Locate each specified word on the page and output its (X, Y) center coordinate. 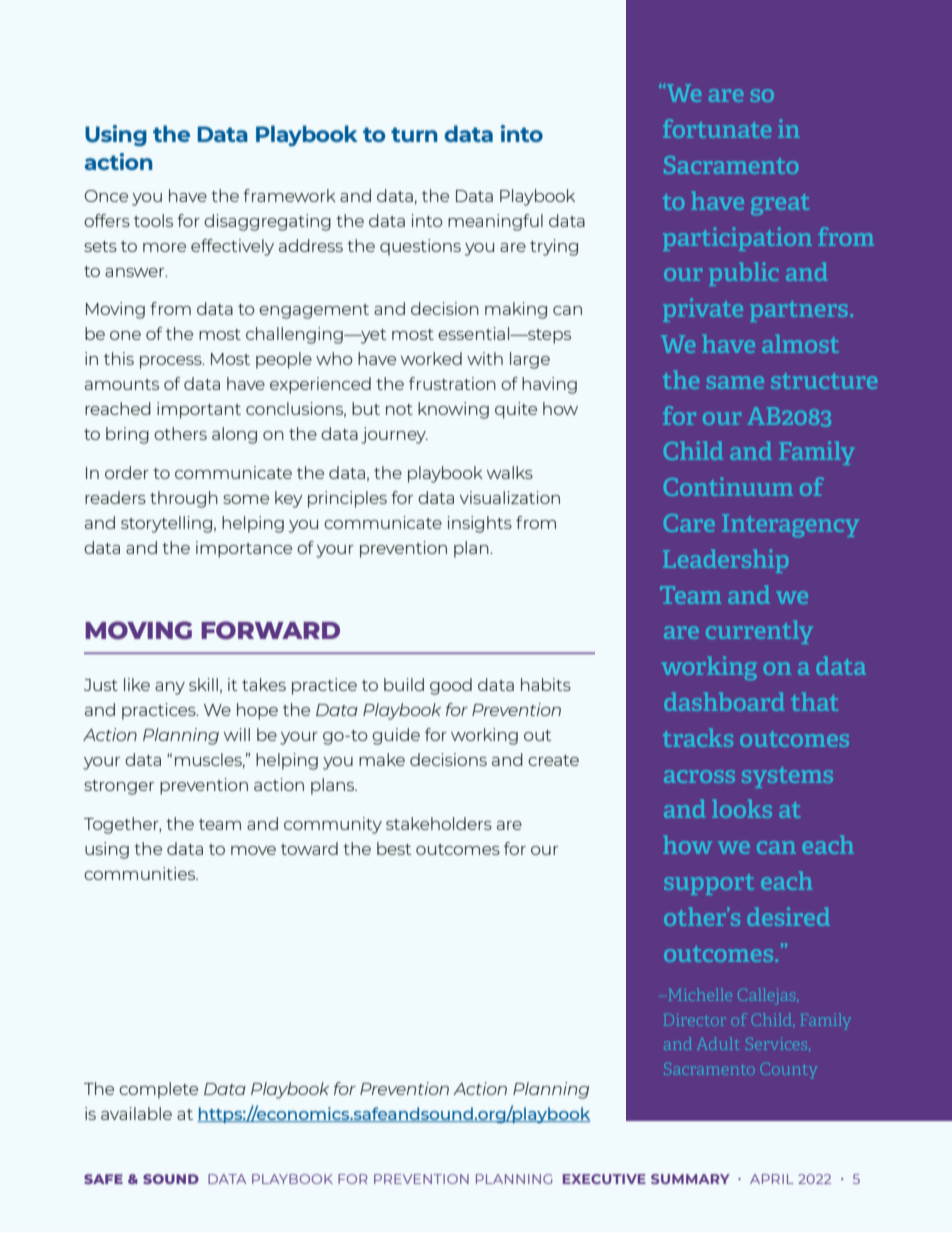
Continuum (728, 486)
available (136, 1113)
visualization (510, 497)
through (184, 499)
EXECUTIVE (604, 1179)
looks (742, 809)
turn (414, 134)
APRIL (772, 1179)
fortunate (717, 128)
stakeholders (439, 823)
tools (153, 220)
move (253, 850)
